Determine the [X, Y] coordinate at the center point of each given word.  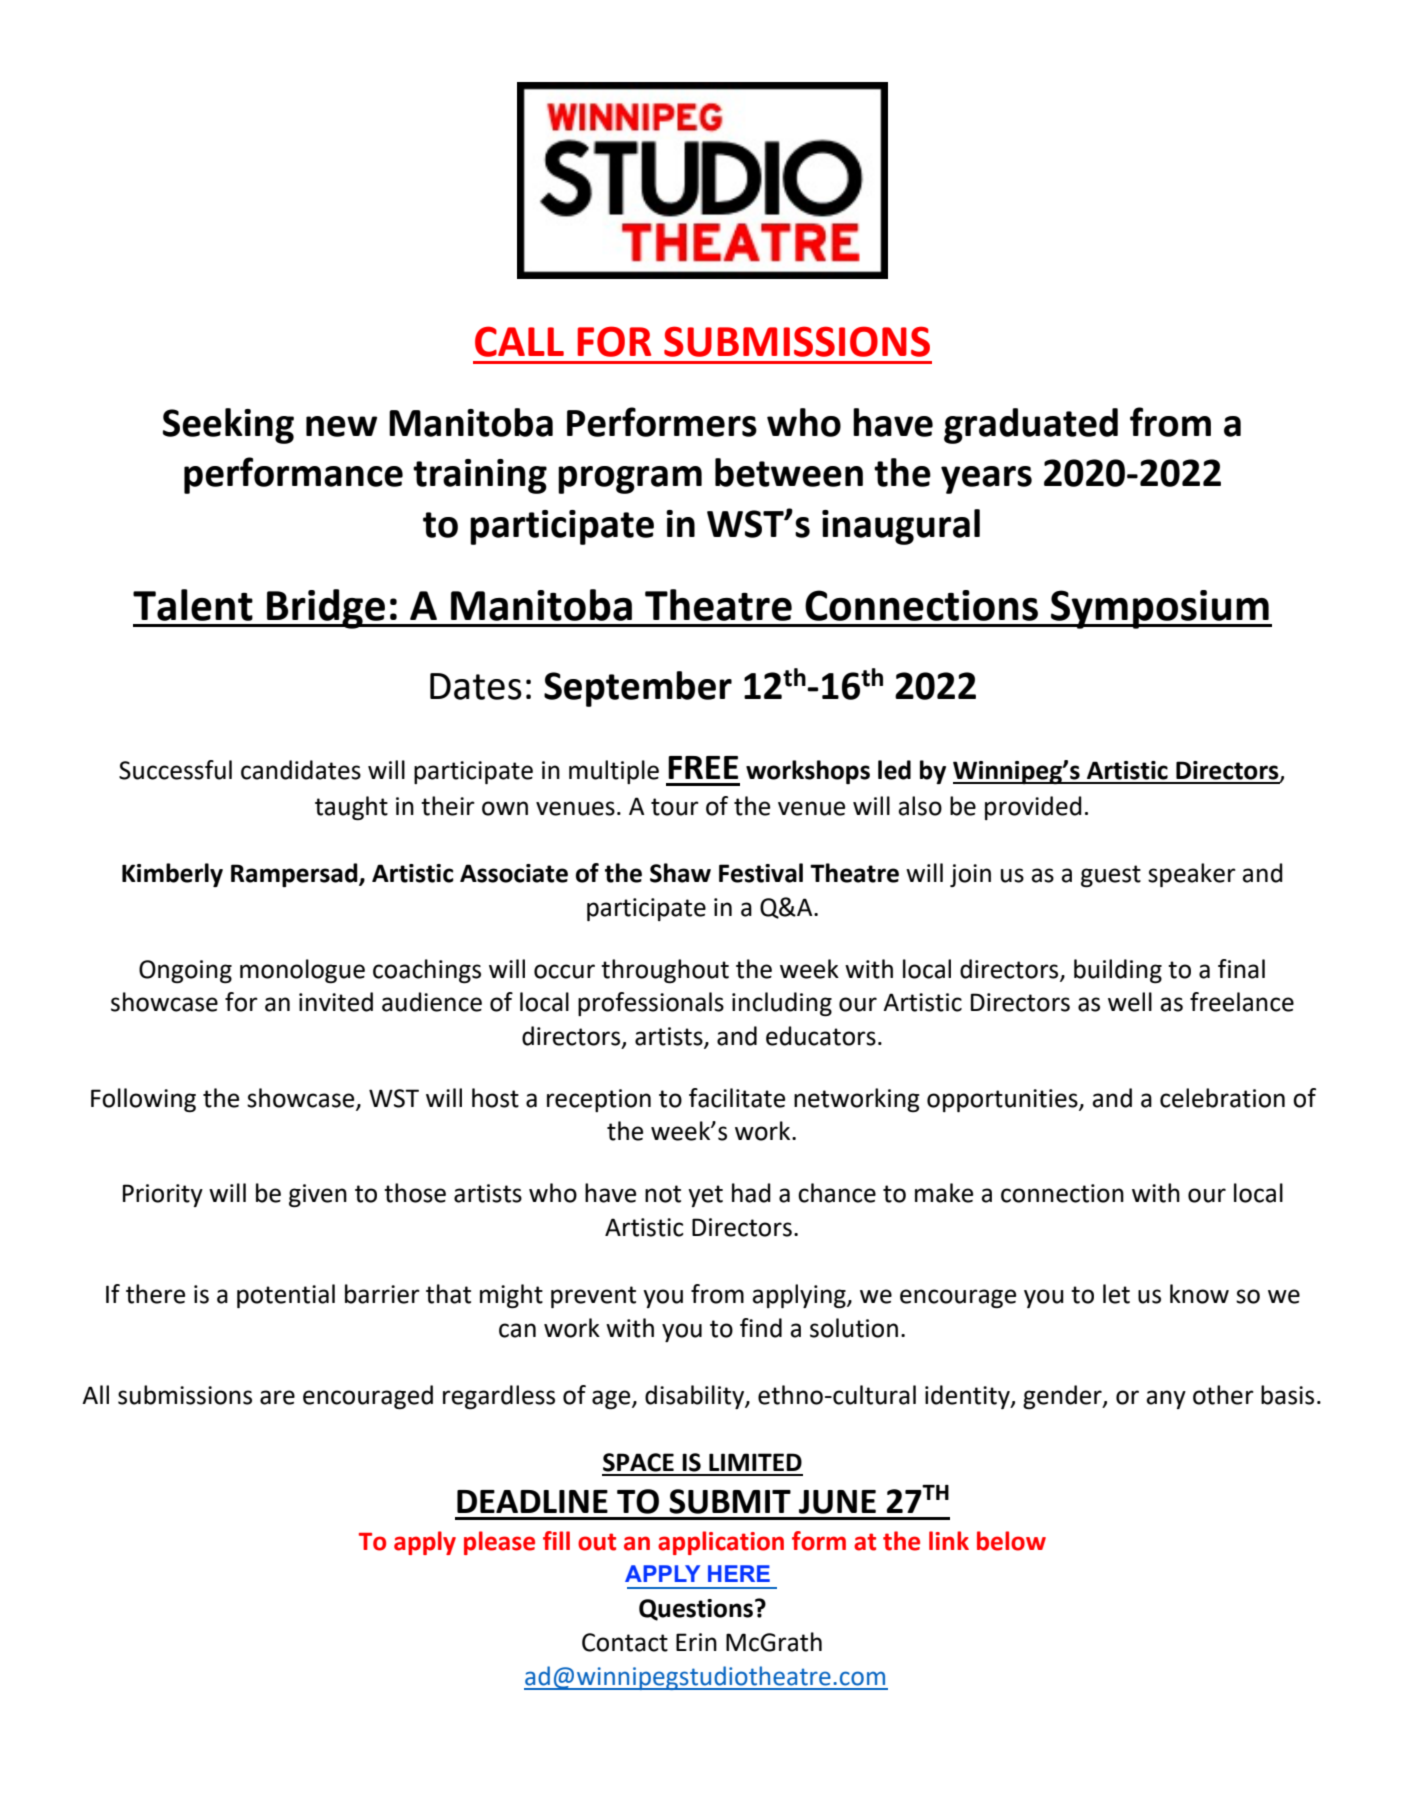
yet [705, 1196]
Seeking [228, 426]
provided [1033, 808]
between [789, 472]
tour [675, 807]
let [1116, 1294]
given [318, 1195]
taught [351, 808]
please [499, 1543]
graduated [1031, 426]
